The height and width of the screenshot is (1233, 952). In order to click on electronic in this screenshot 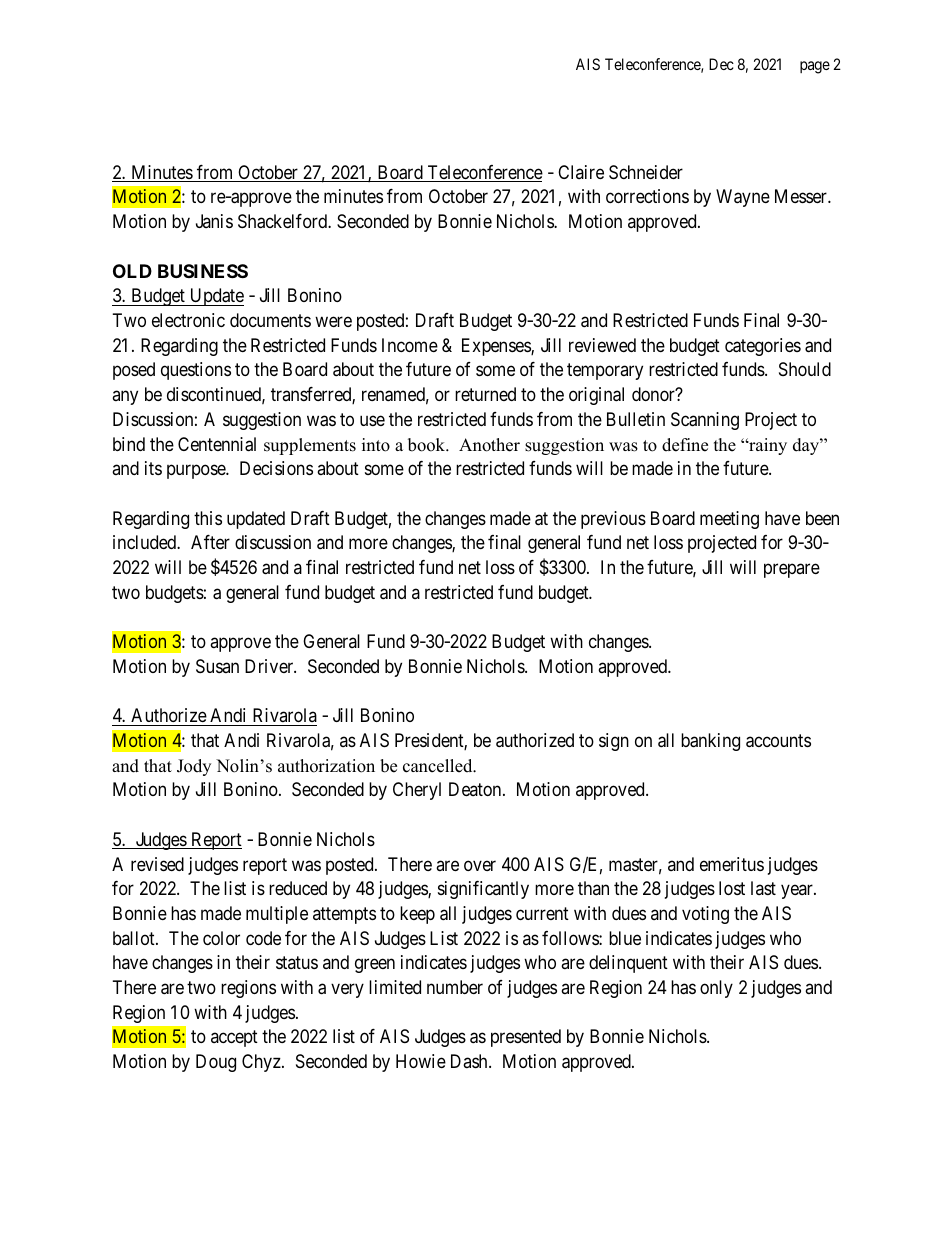, I will do `click(188, 320)`.
